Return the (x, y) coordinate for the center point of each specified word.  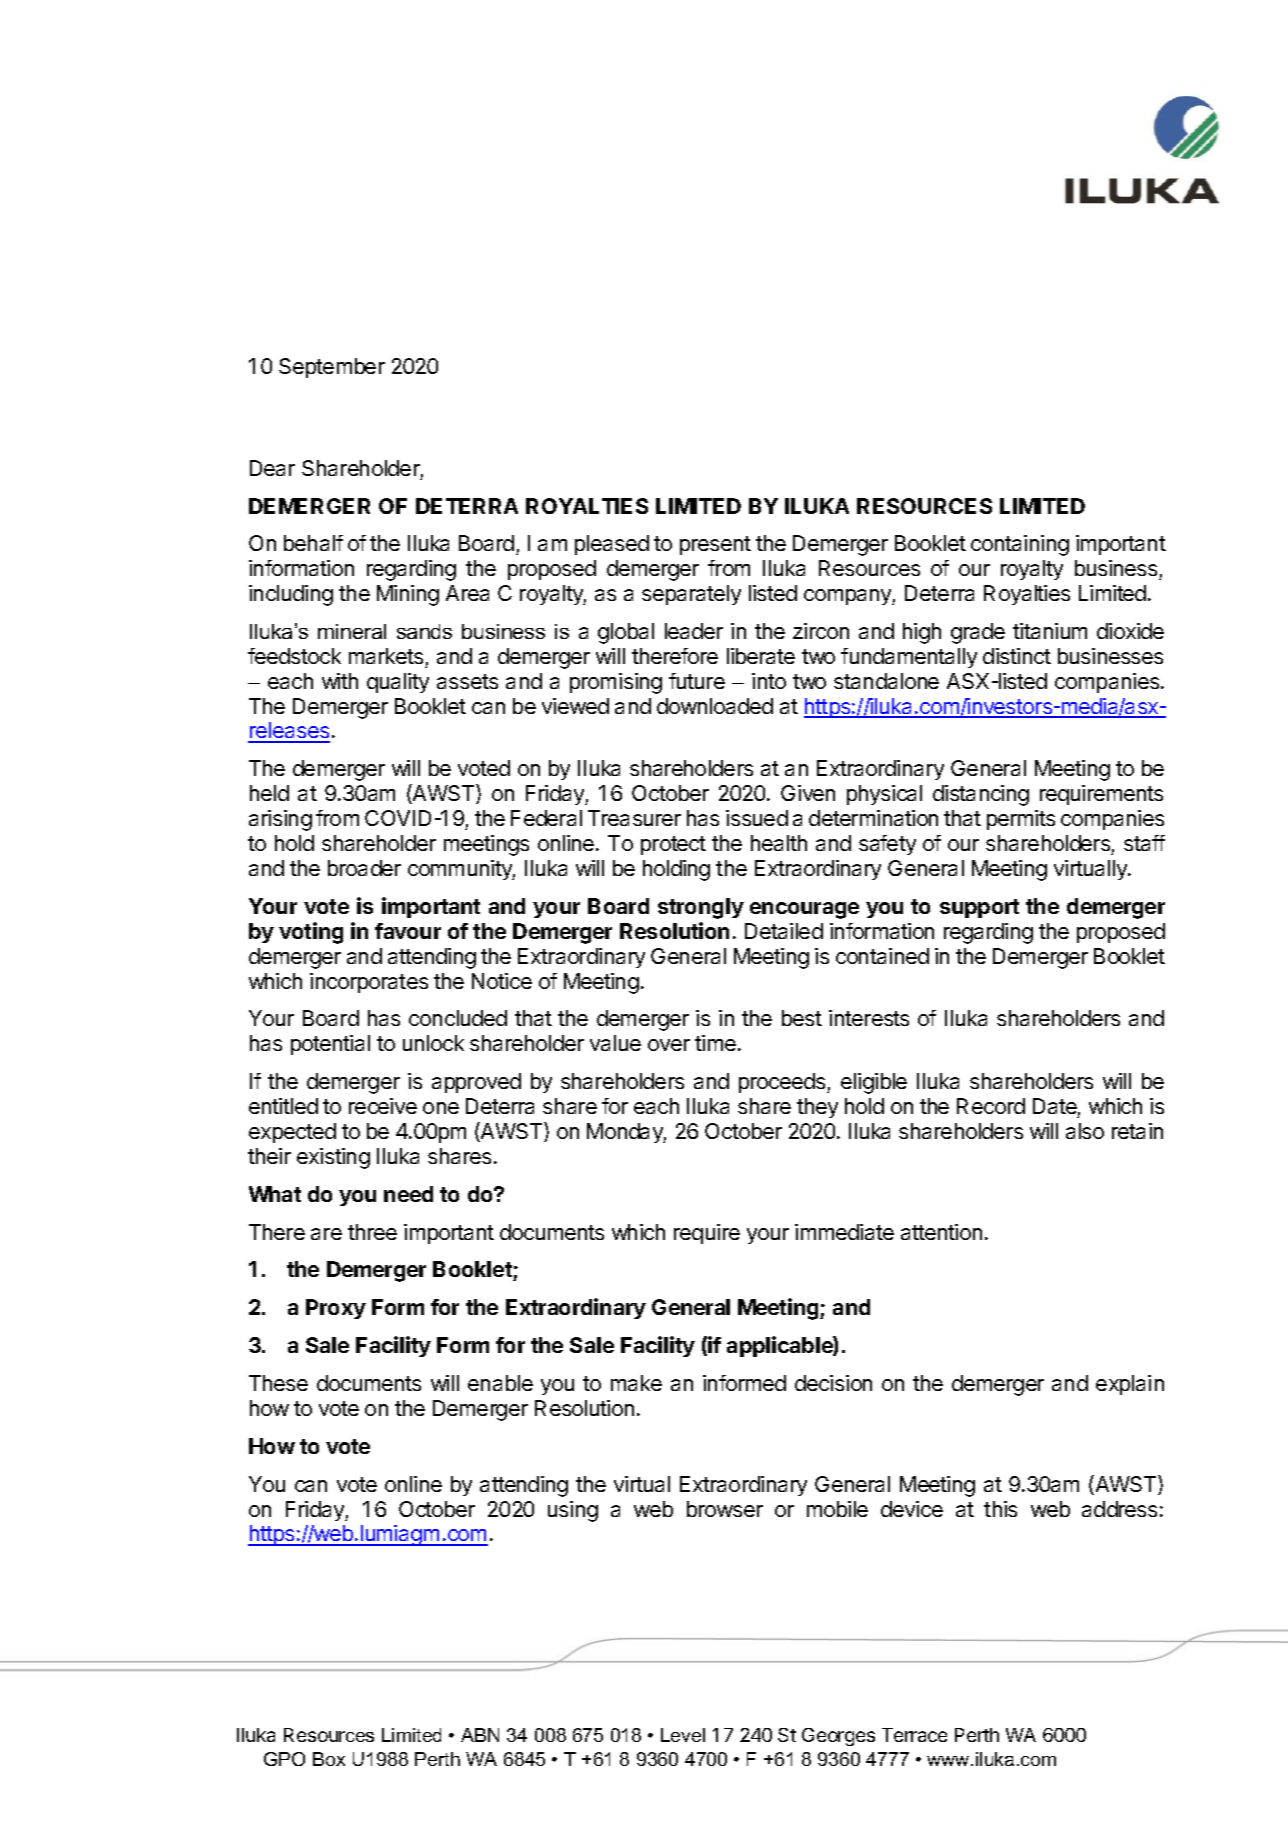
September (332, 368)
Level (683, 1735)
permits (1021, 820)
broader (364, 868)
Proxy (336, 1309)
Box (329, 1759)
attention (941, 1232)
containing (1020, 545)
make (636, 1383)
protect (673, 845)
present (715, 545)
